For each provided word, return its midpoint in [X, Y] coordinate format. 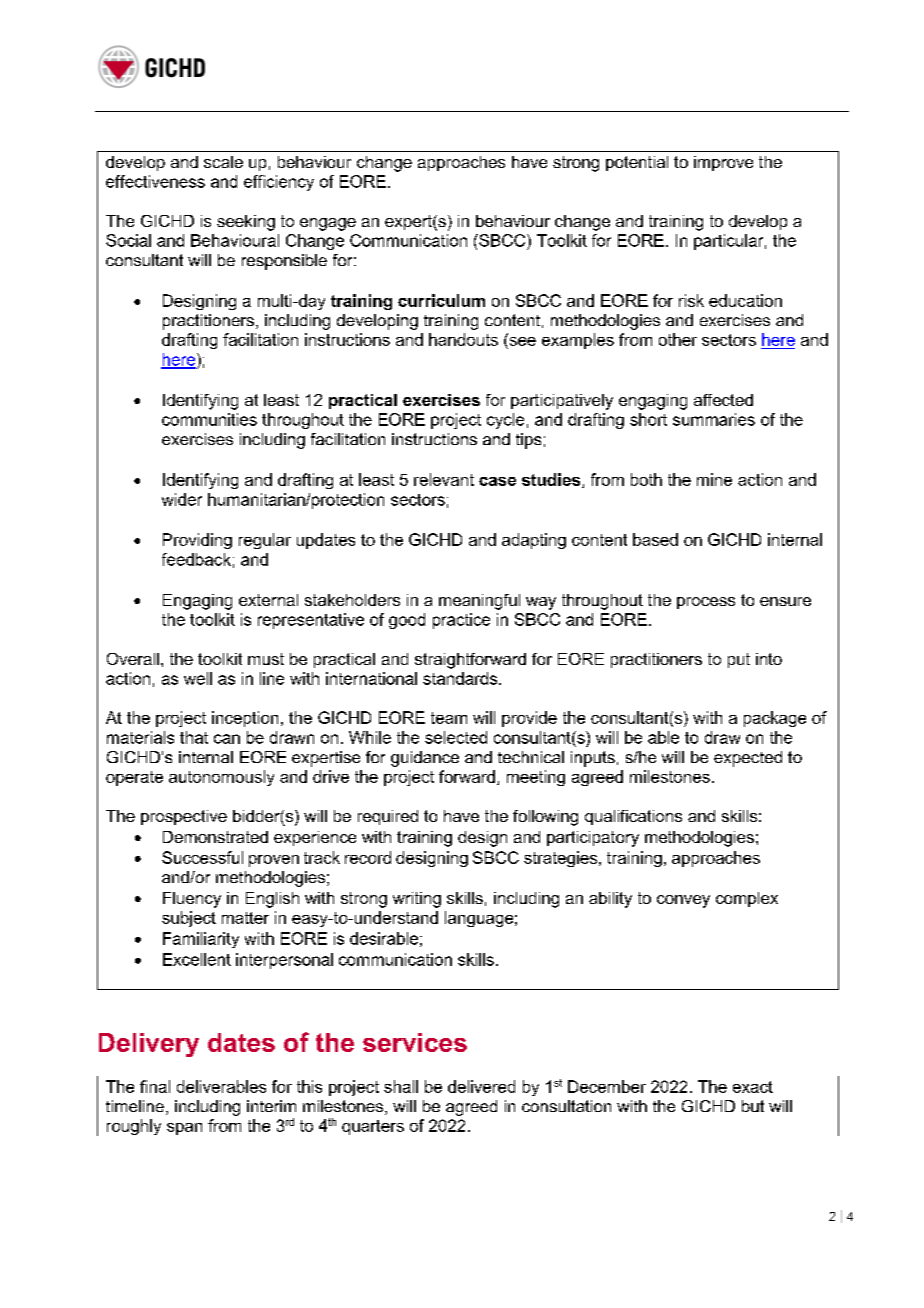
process [706, 603]
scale [223, 162]
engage [328, 224]
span [184, 1129]
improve [723, 163]
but [753, 1106]
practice [461, 621]
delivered [481, 1086]
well [198, 678]
